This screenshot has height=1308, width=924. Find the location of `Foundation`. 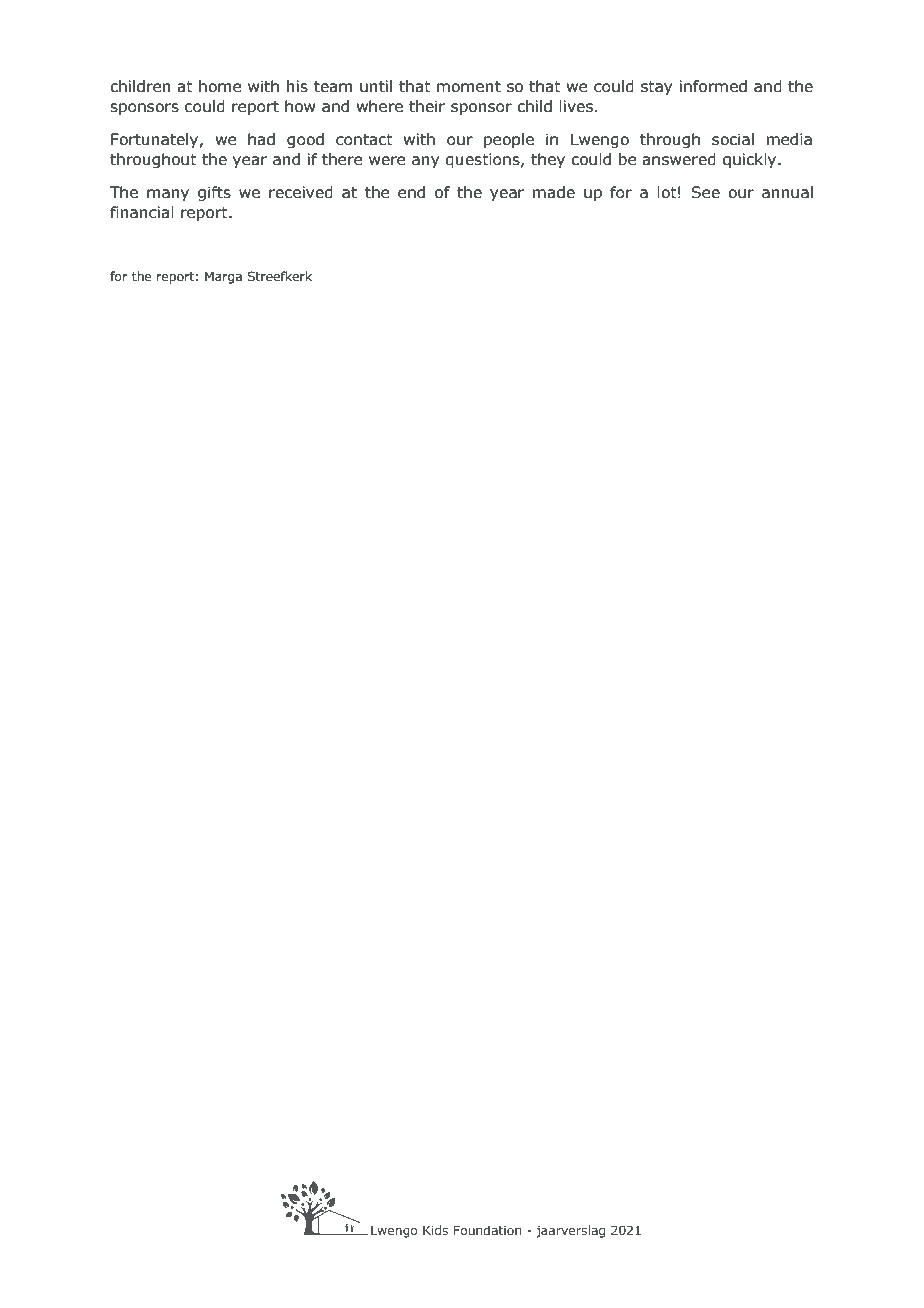

Foundation is located at coordinates (487, 1230).
